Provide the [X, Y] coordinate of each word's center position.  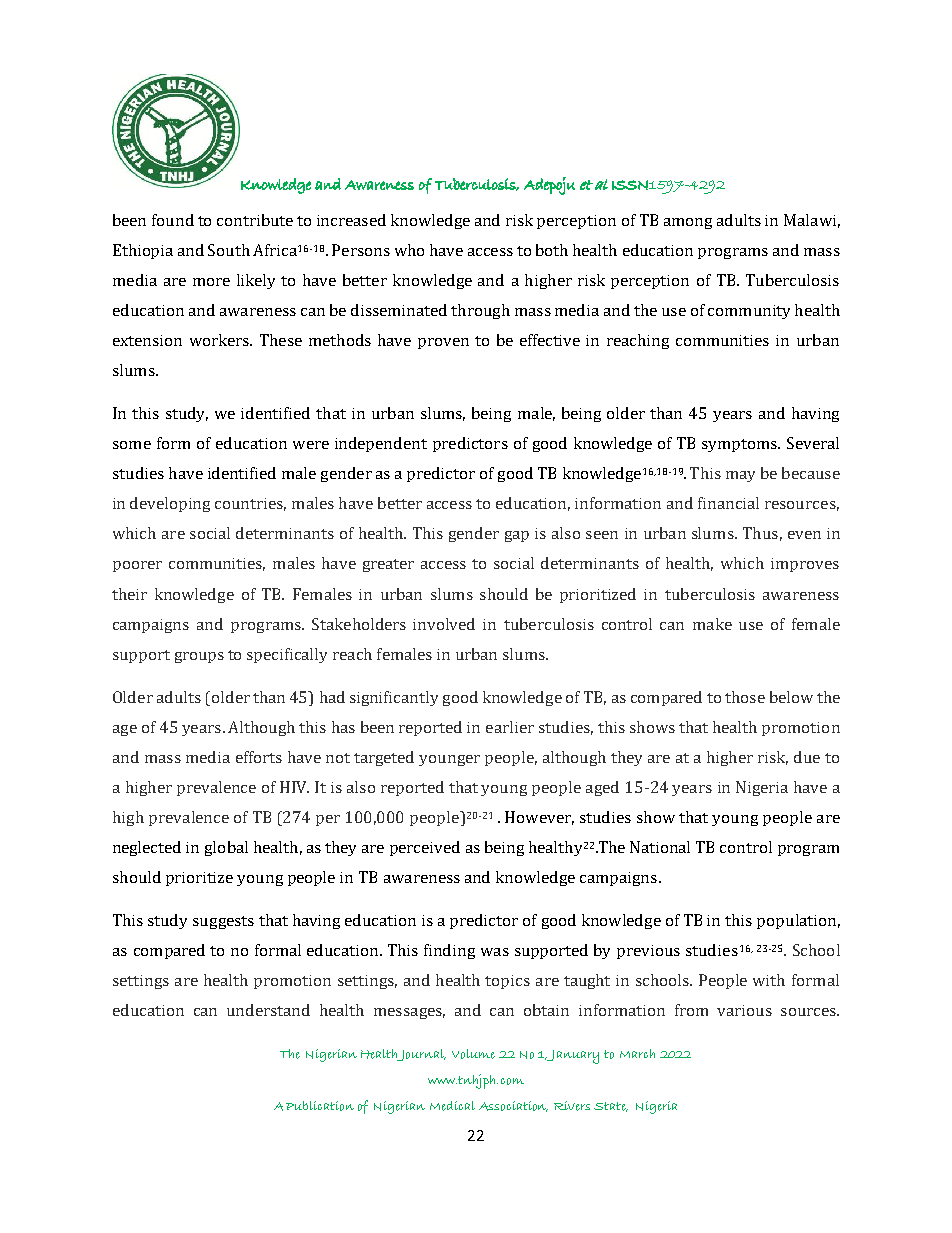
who [409, 250]
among [688, 223]
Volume [473, 1054]
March [637, 1053]
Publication [320, 1106]
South [229, 250]
